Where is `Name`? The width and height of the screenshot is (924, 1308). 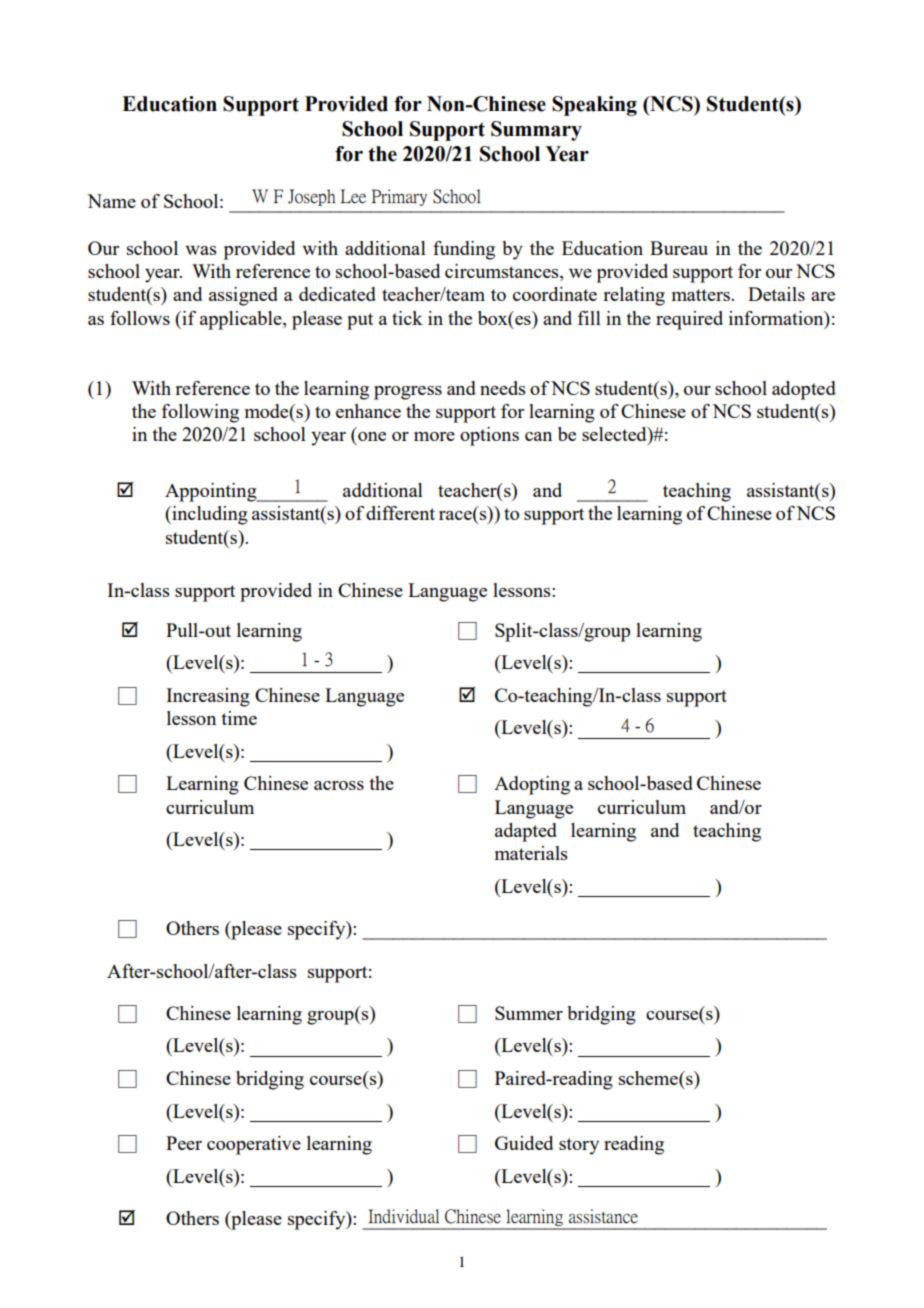 Name is located at coordinates (111, 201).
